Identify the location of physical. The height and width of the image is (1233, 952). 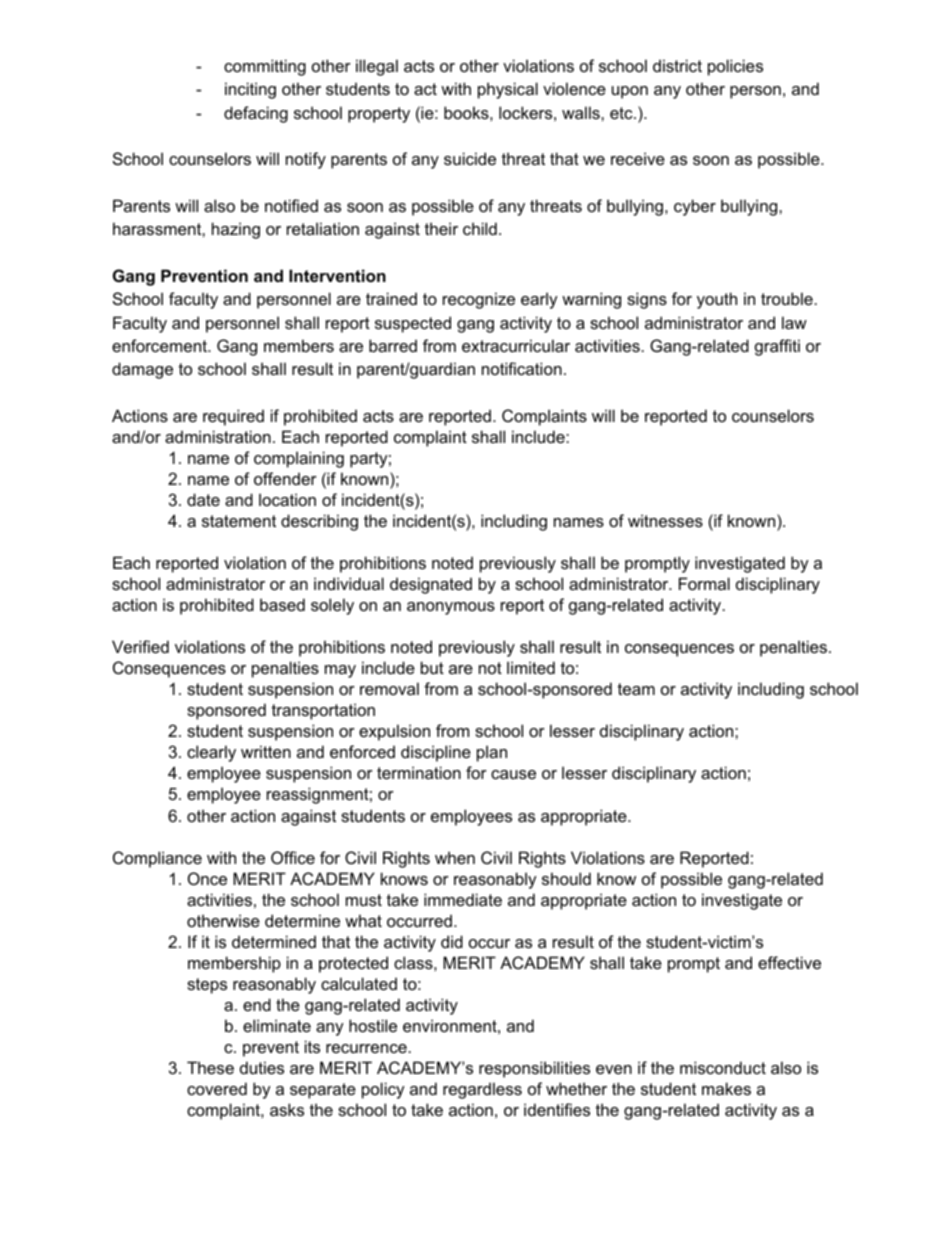
(508, 90).
